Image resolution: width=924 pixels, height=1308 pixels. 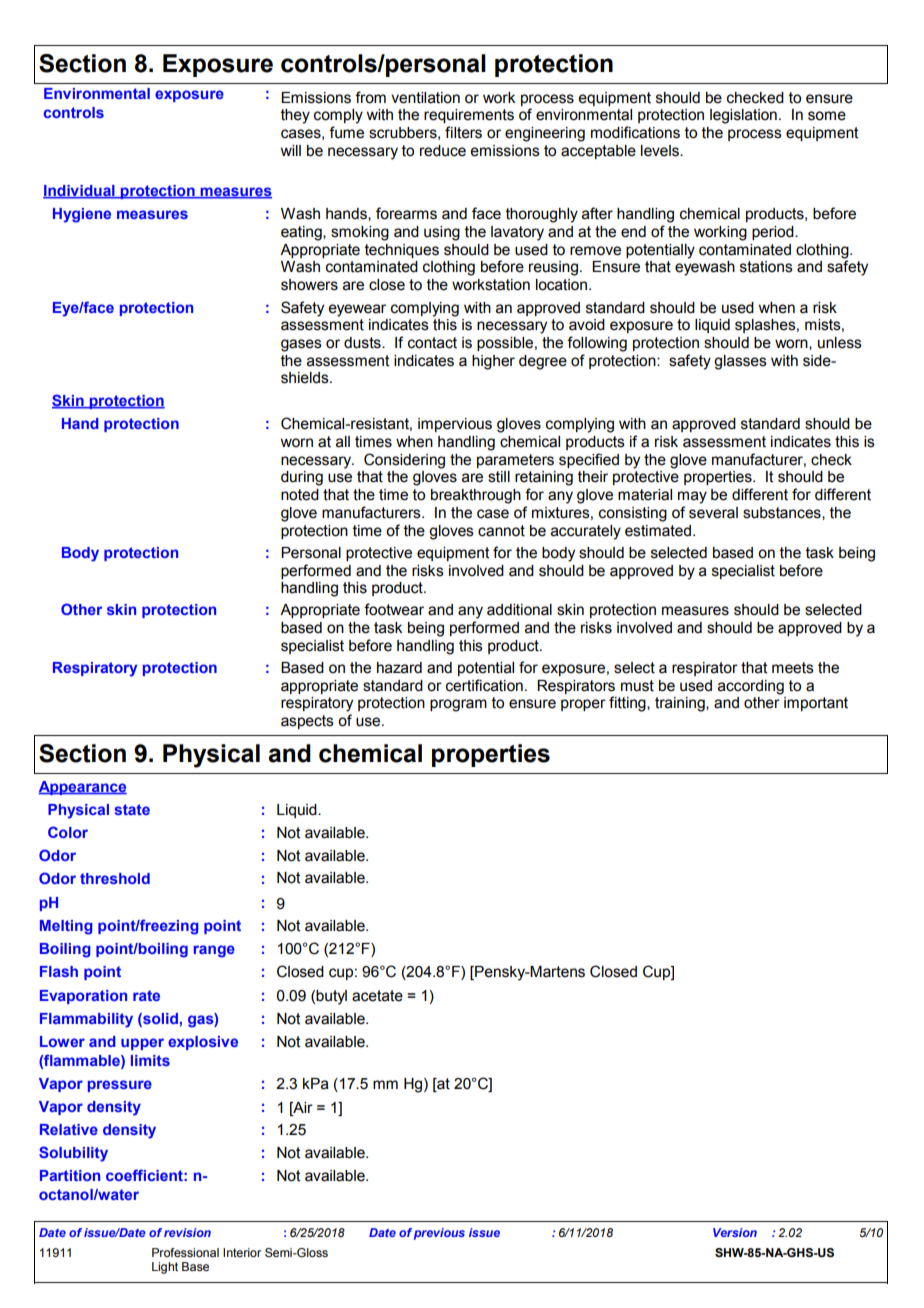 What do you see at coordinates (735, 1232) in the image?
I see `Version` at bounding box center [735, 1232].
